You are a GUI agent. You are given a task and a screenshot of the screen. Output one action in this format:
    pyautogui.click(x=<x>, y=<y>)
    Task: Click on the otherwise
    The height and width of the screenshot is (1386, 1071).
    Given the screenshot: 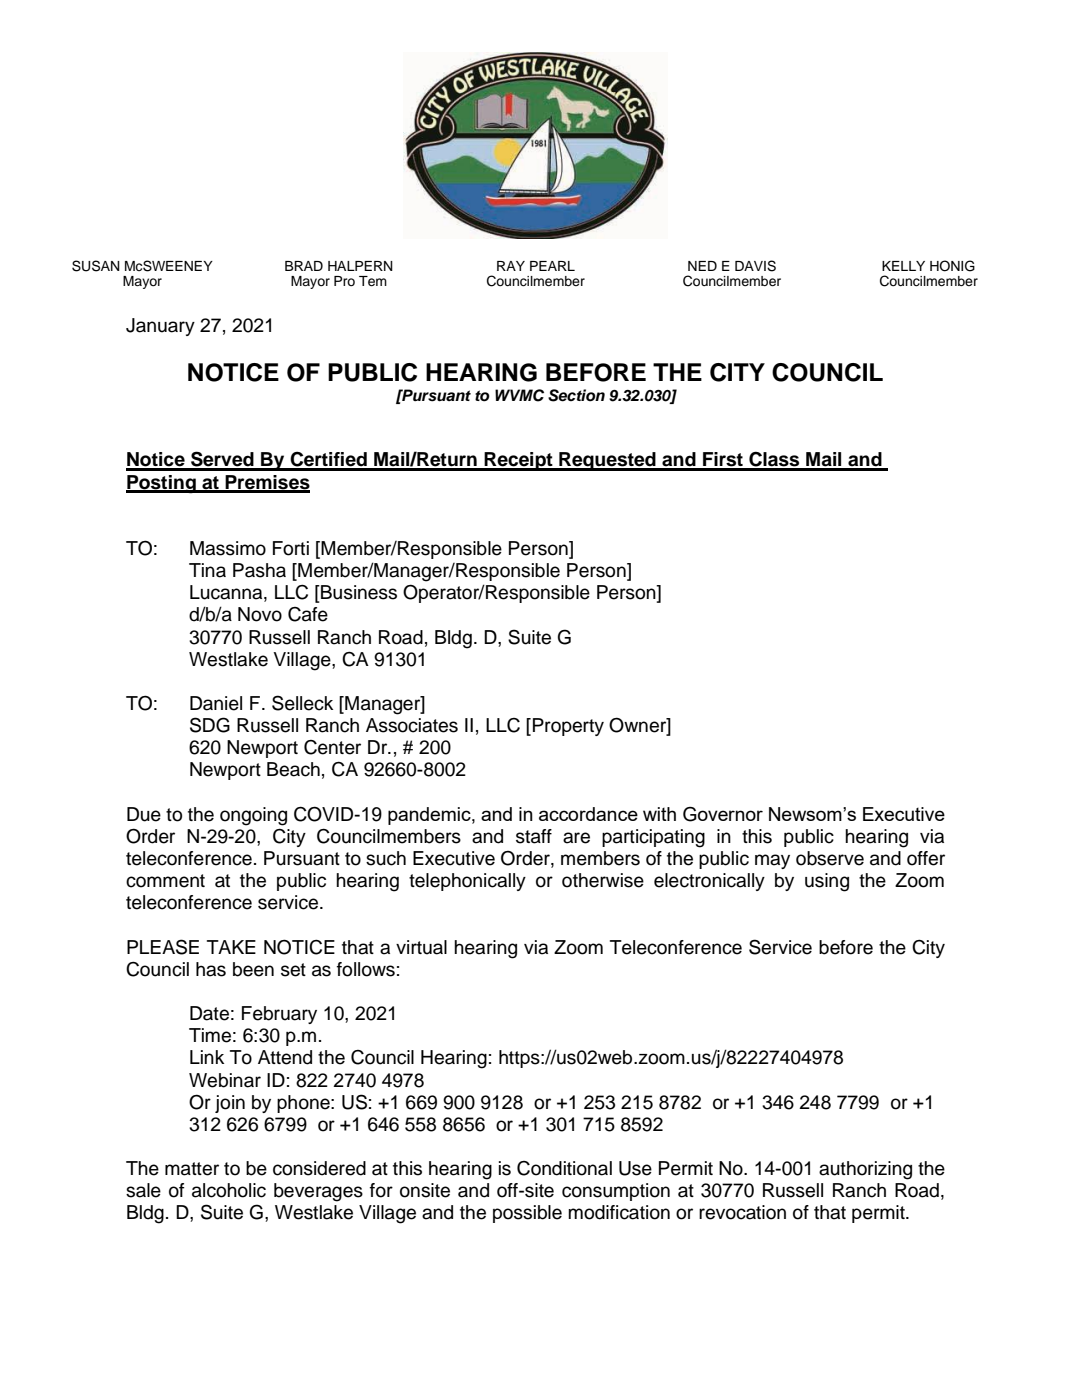 What is the action you would take?
    pyautogui.click(x=603, y=880)
